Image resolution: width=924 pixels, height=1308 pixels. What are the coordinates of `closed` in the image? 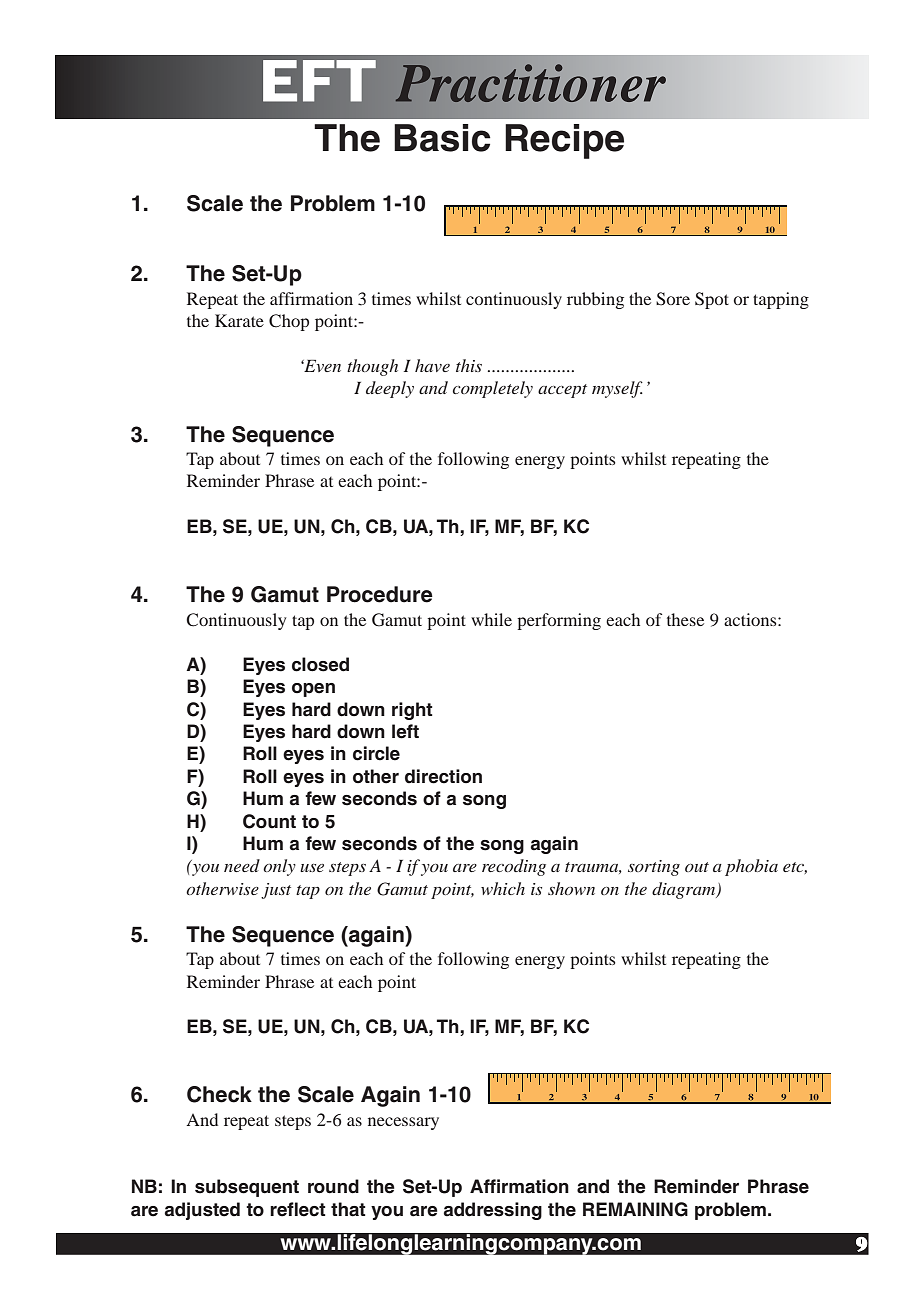 It's located at (320, 664).
